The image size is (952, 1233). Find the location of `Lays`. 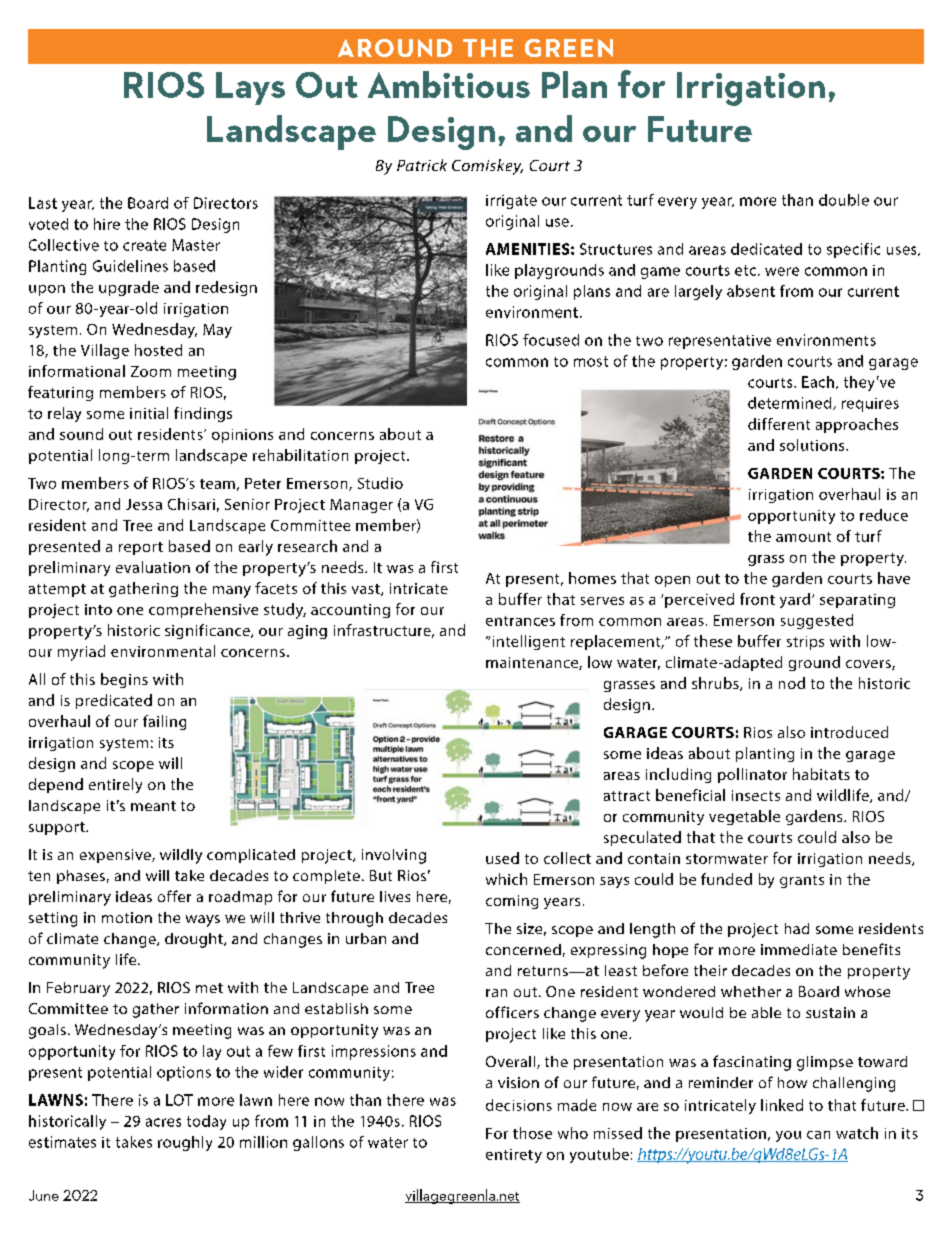

Lays is located at coordinates (250, 88).
